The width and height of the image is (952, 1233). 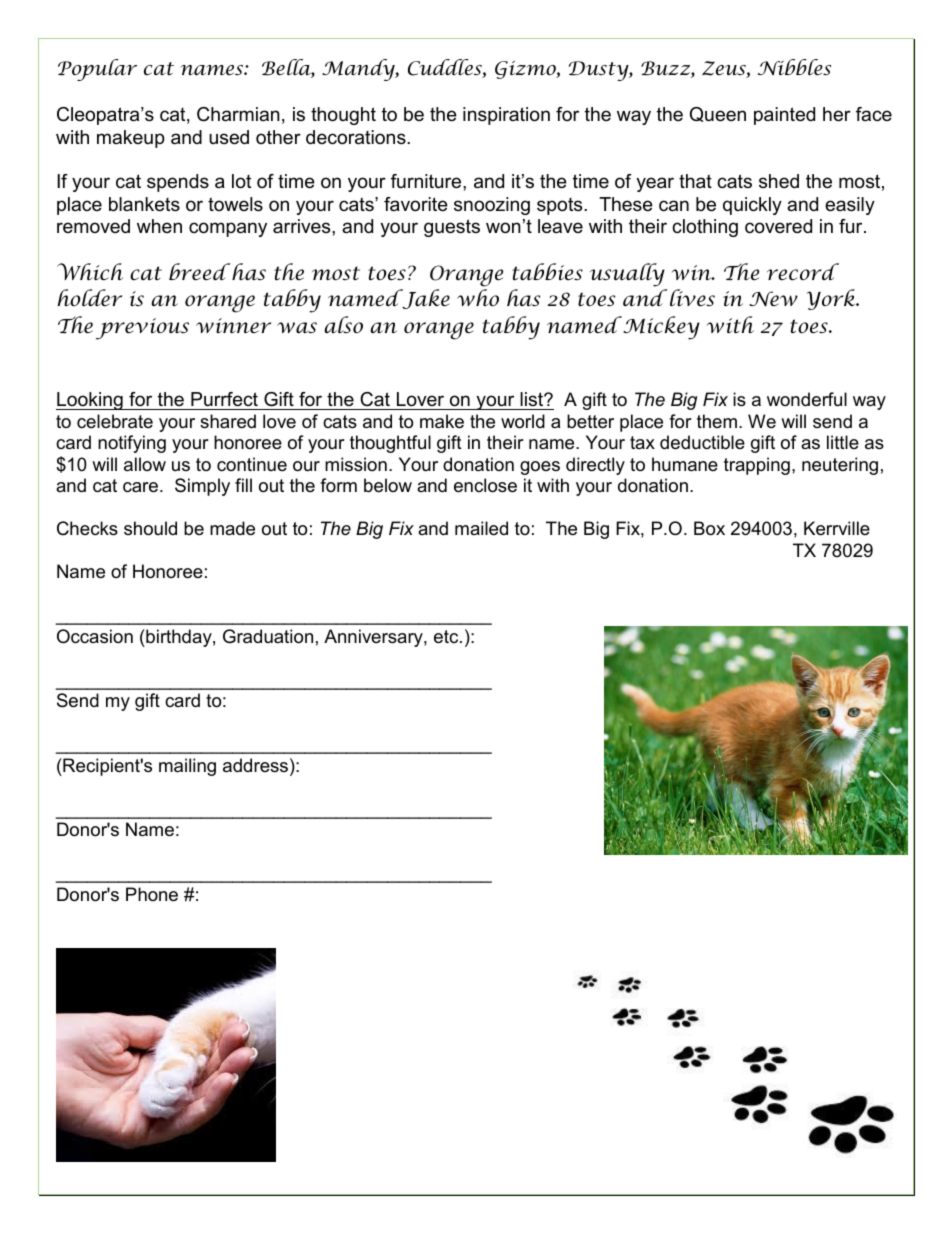 I want to click on wonderful, so click(x=807, y=399).
